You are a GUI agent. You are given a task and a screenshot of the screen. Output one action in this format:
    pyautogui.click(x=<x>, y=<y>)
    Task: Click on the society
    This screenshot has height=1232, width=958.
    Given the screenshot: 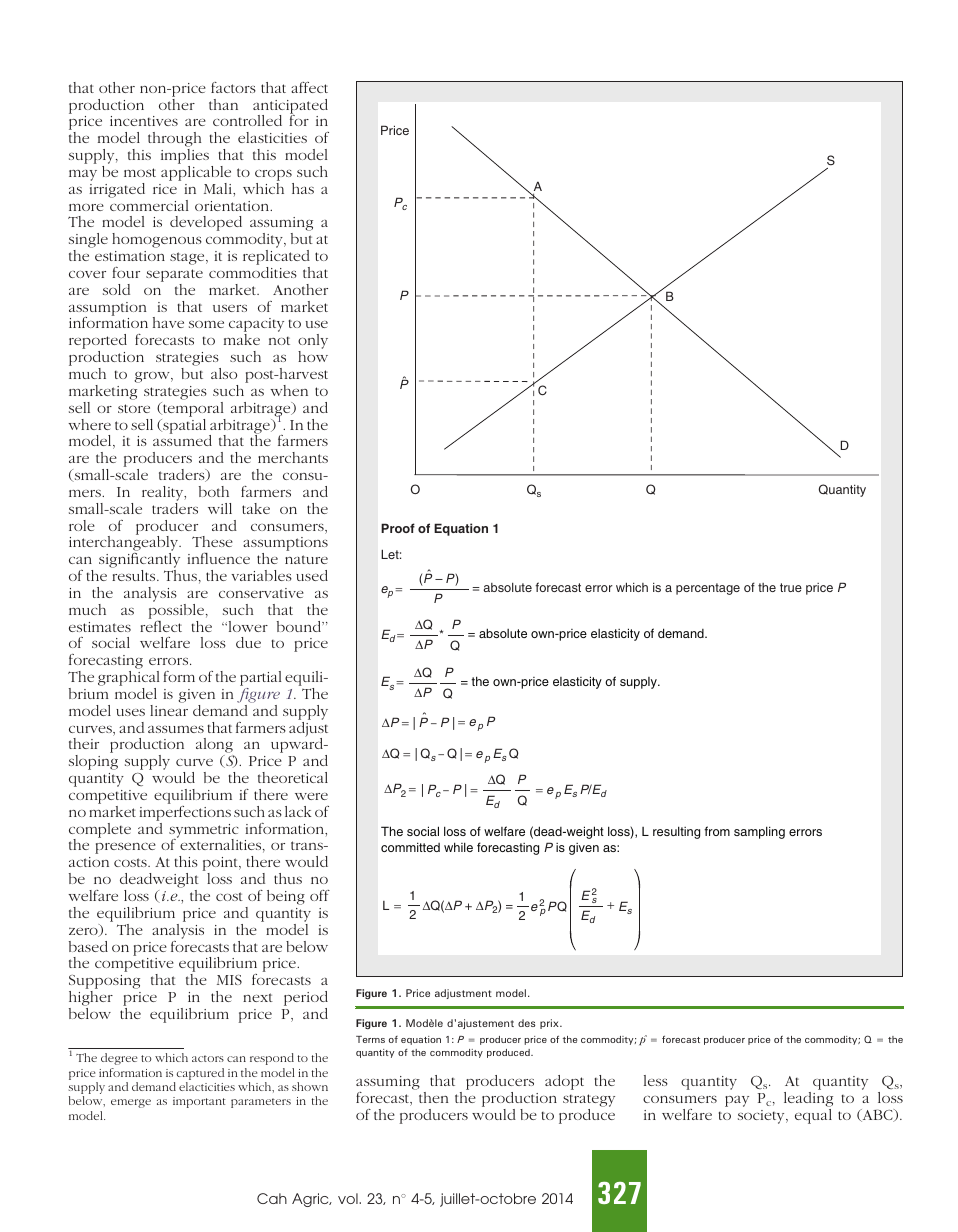 What is the action you would take?
    pyautogui.click(x=762, y=1117)
